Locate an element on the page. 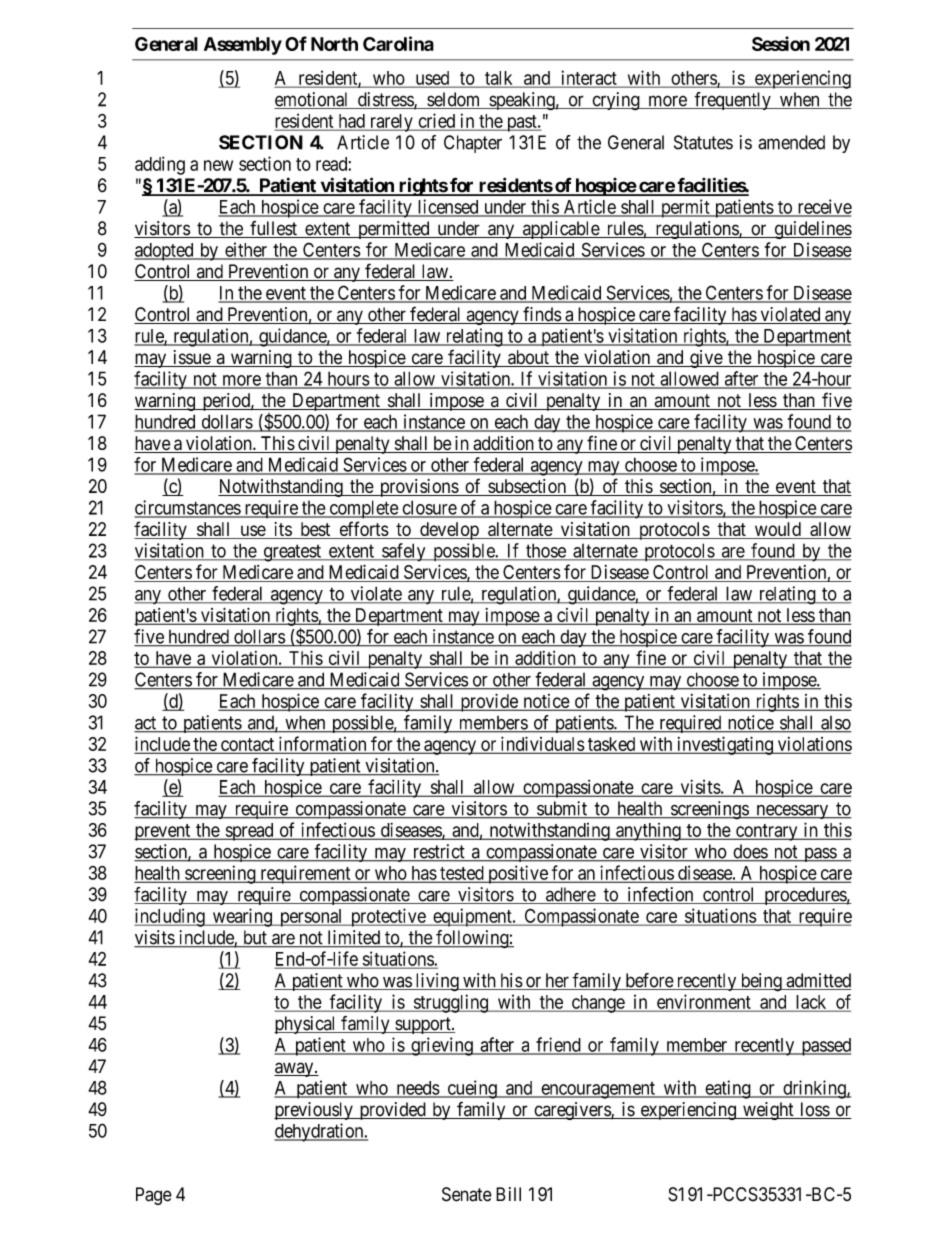 Image resolution: width=952 pixels, height=1233 pixels. talk is located at coordinates (499, 79).
